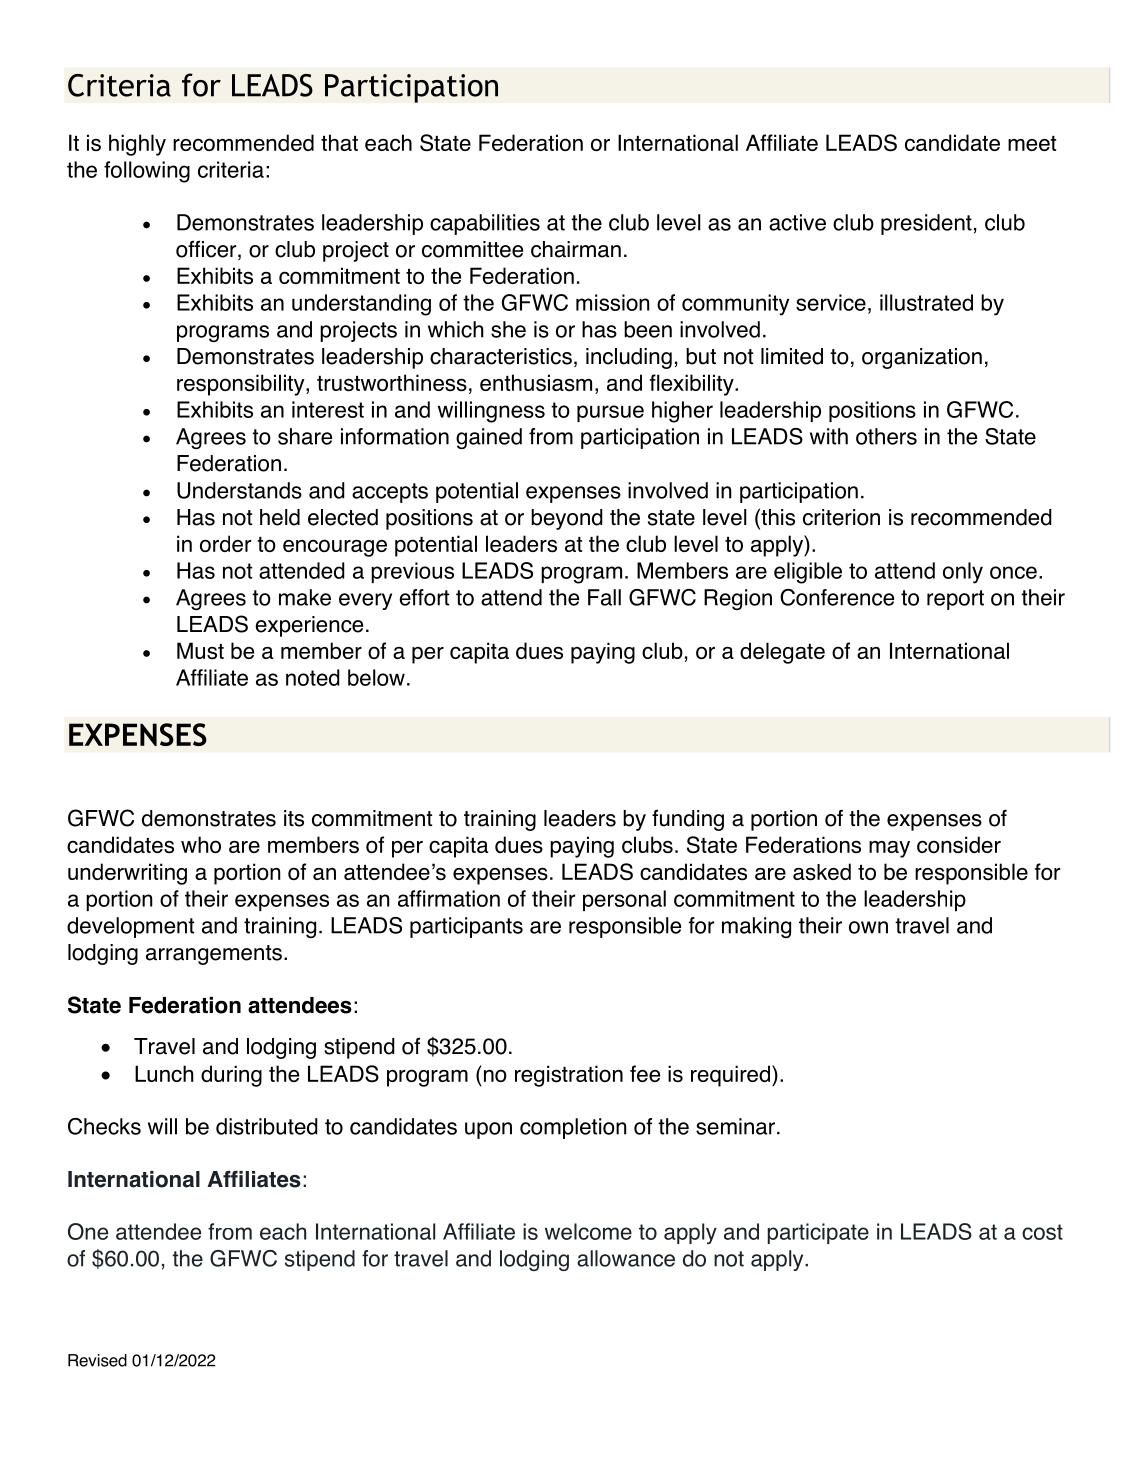  What do you see at coordinates (818, 1233) in the page?
I see `participate` at bounding box center [818, 1233].
